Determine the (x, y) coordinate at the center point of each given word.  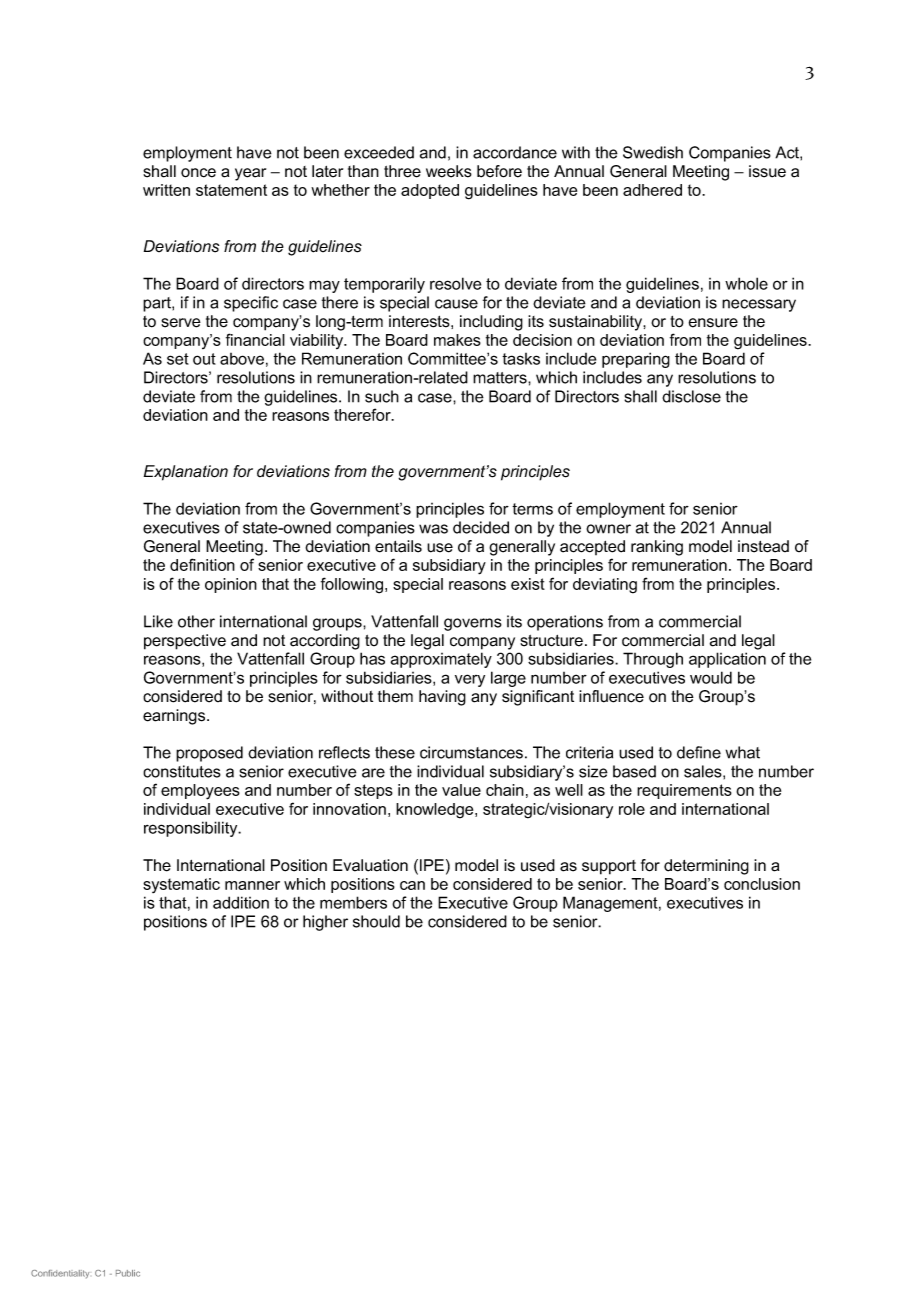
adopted (430, 191)
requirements (684, 791)
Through (653, 660)
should (376, 921)
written (166, 190)
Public (128, 1273)
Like (158, 621)
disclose (691, 396)
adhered (652, 190)
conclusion (762, 884)
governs (473, 624)
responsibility (192, 829)
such (382, 396)
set (178, 359)
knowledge (436, 811)
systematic (181, 885)
